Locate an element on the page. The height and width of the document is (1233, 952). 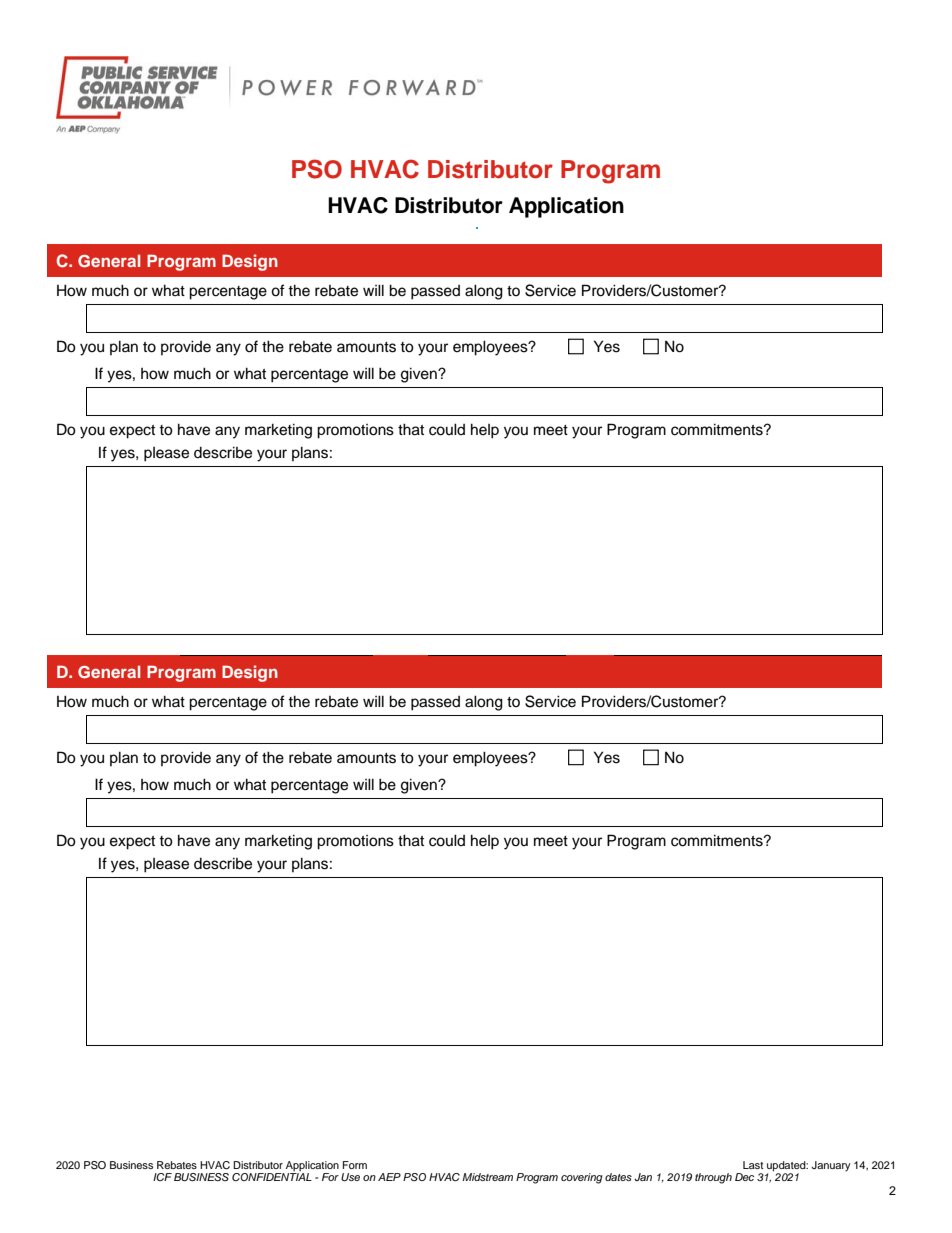
Midstream is located at coordinates (487, 1177).
